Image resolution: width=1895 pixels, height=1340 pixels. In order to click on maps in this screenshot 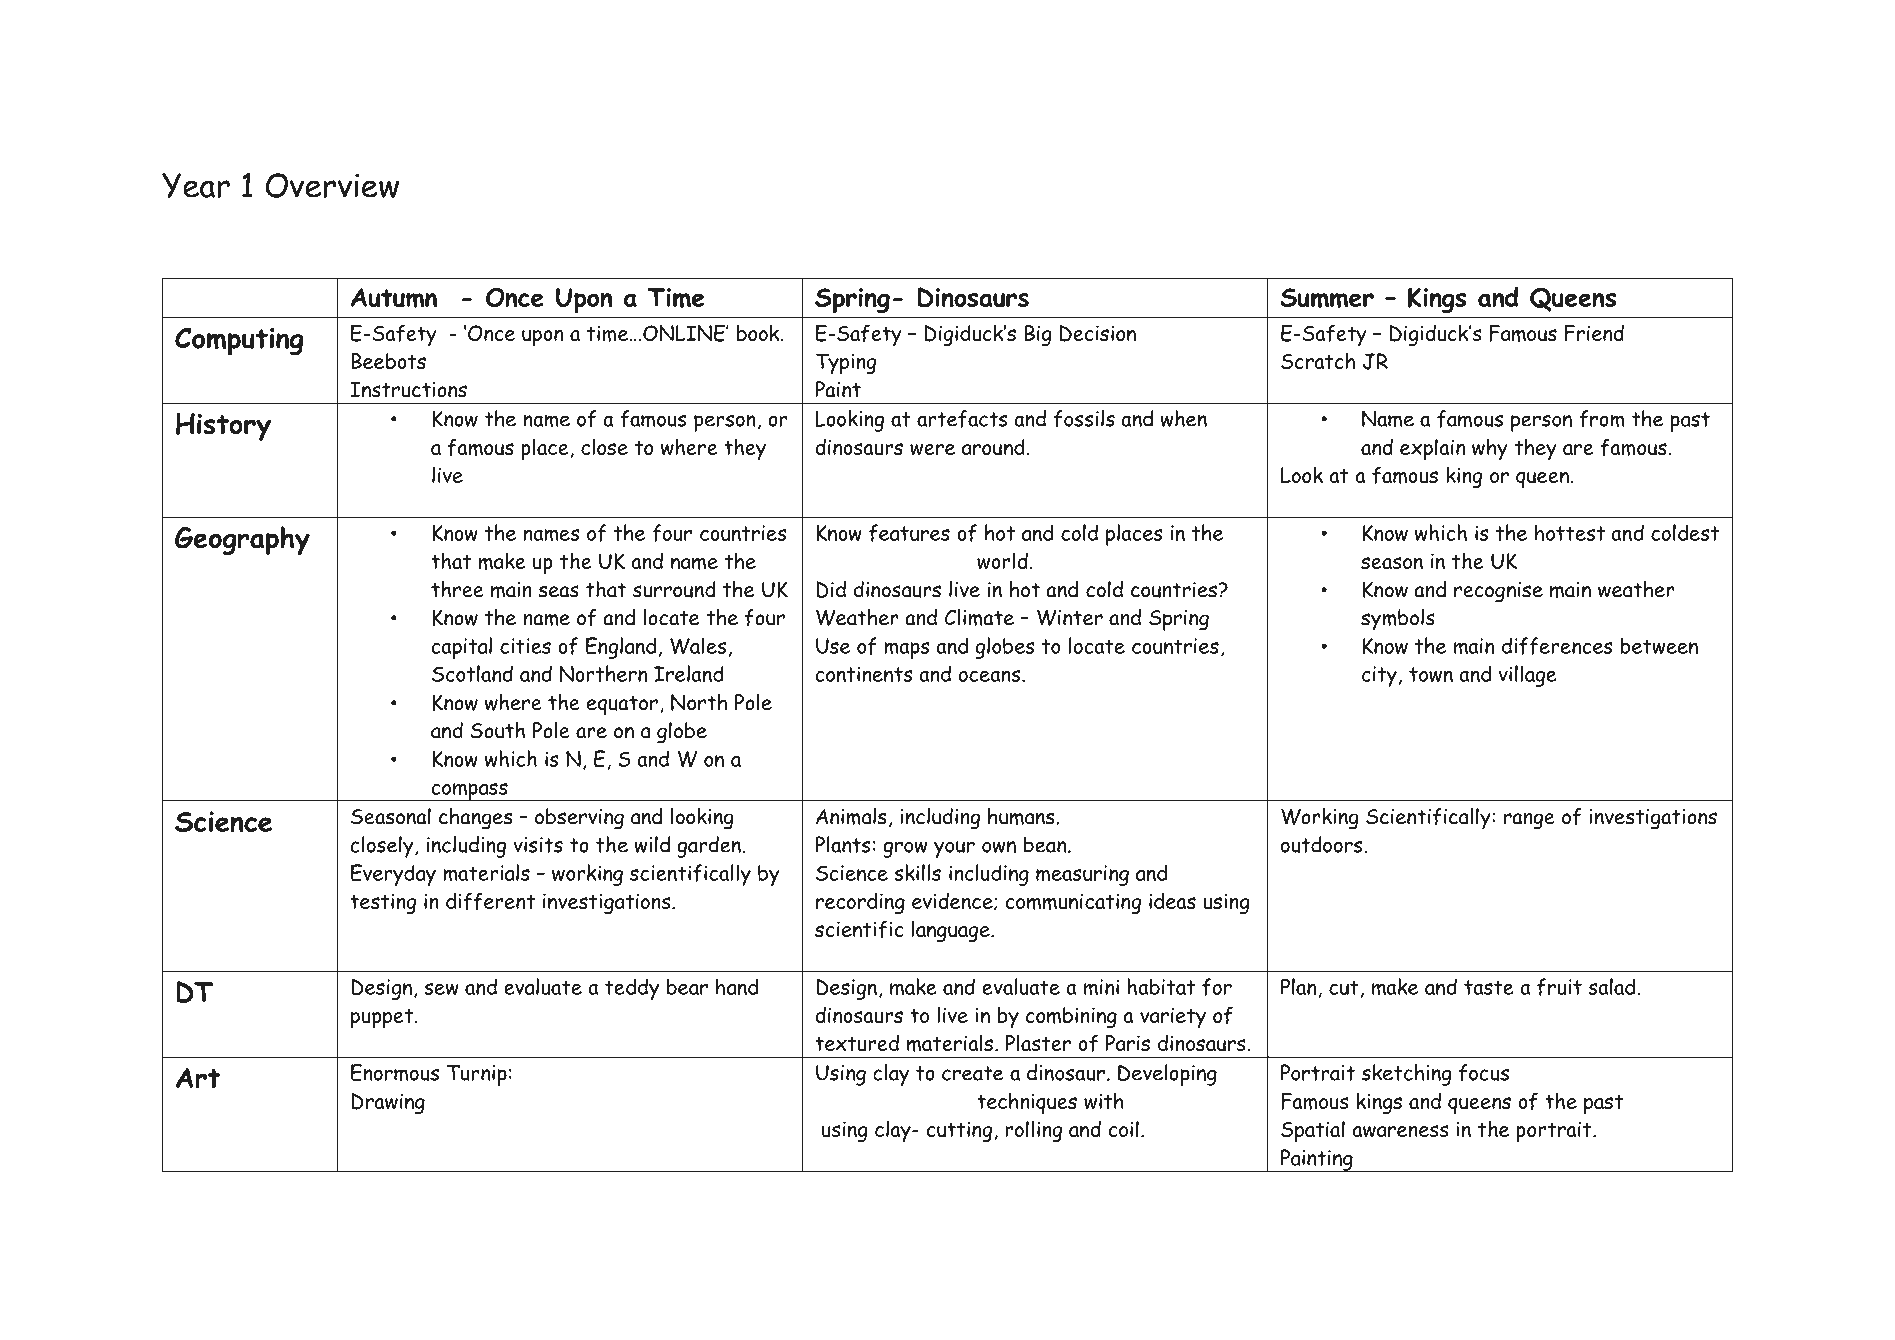, I will do `click(907, 650)`.
